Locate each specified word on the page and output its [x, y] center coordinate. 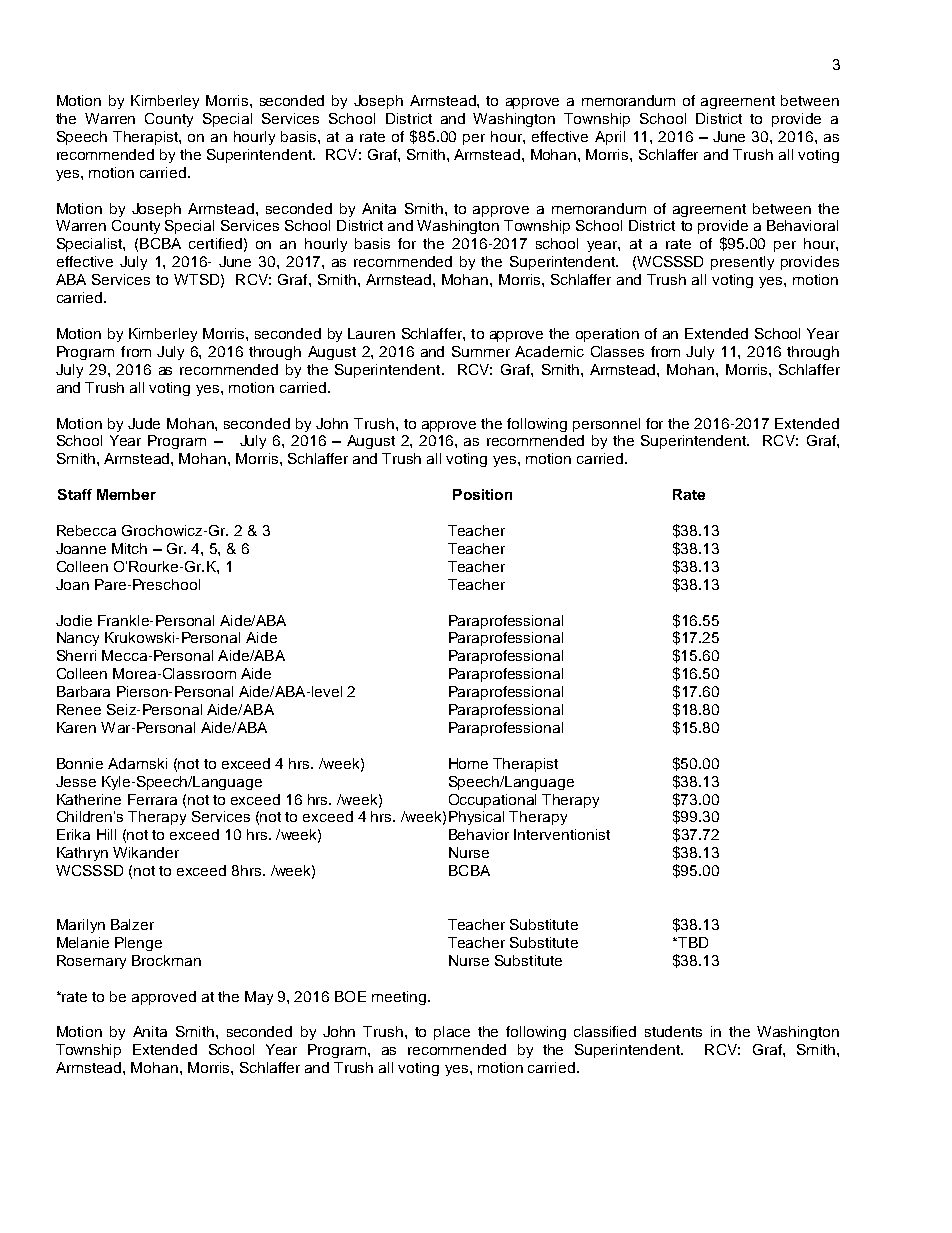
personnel [606, 425]
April [610, 138]
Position [482, 494]
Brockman [166, 960]
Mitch [129, 548]
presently [742, 263]
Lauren [371, 333]
